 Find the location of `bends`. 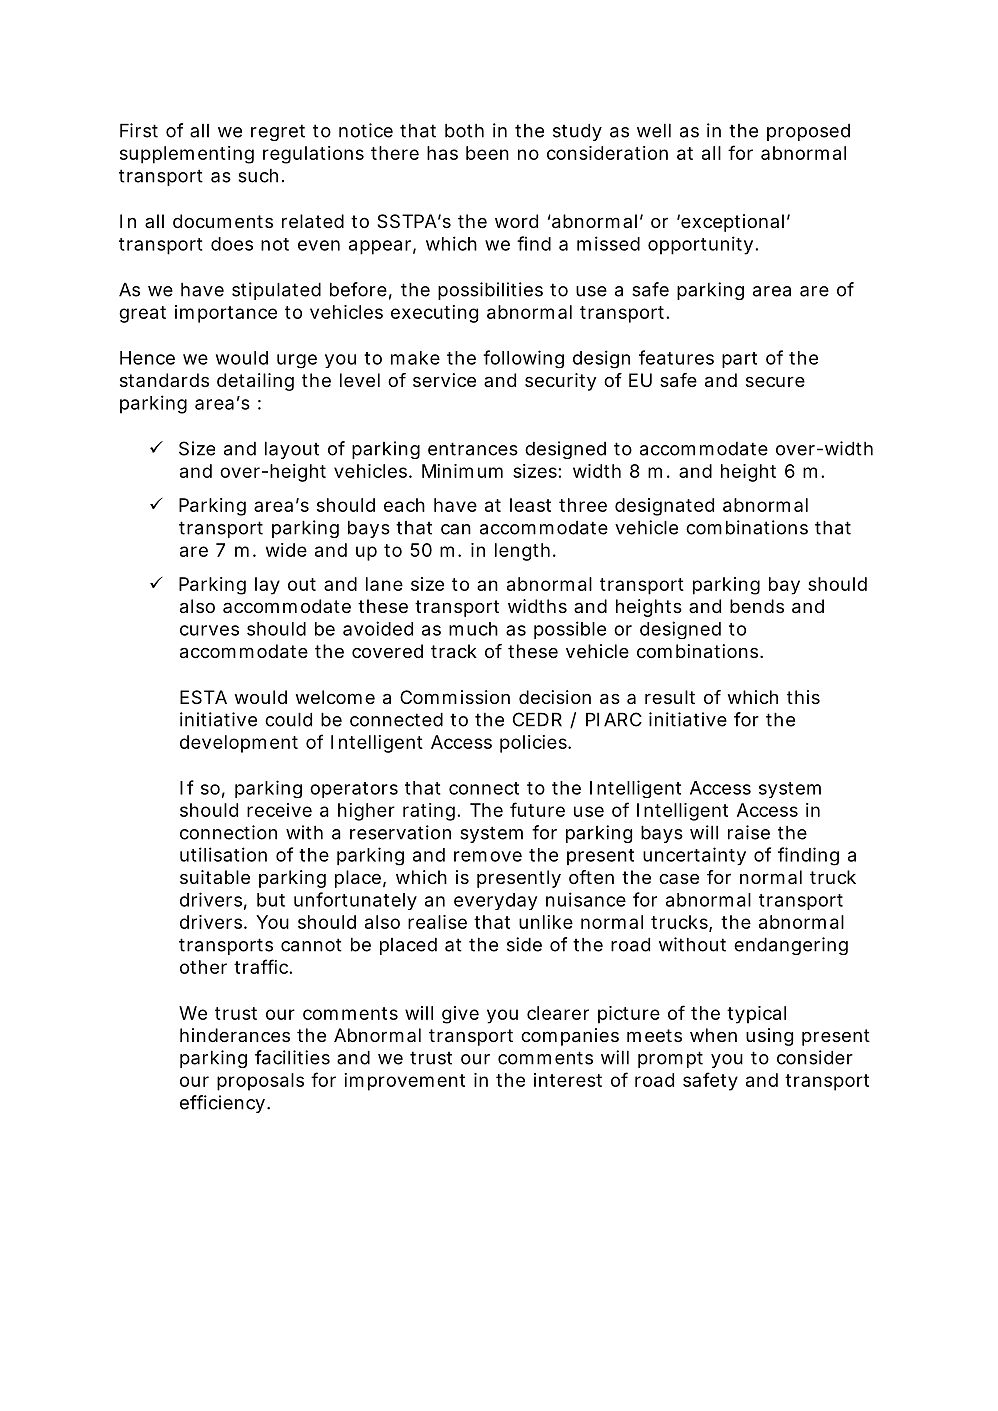

bends is located at coordinates (757, 606).
